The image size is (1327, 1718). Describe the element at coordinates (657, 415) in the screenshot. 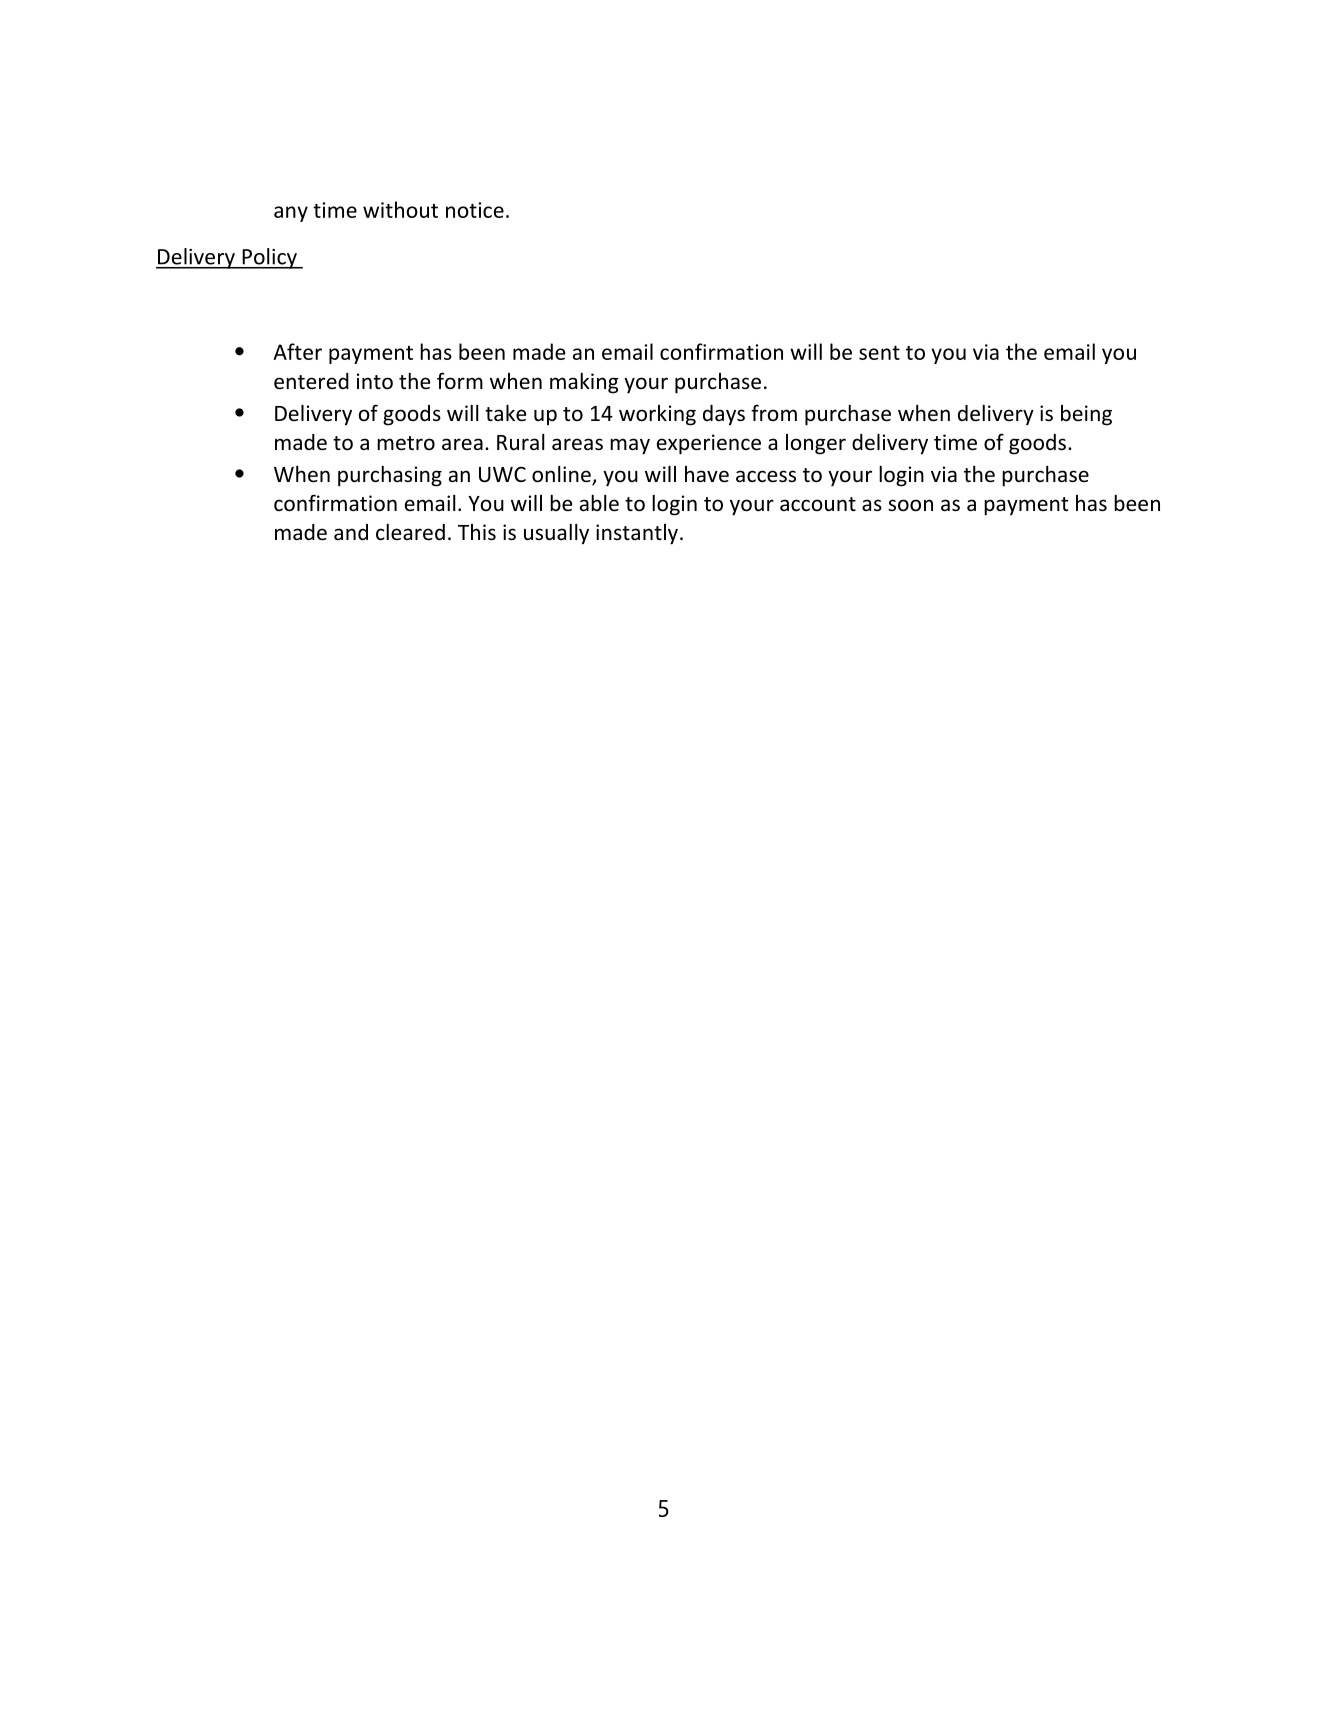

I see `working` at that location.
